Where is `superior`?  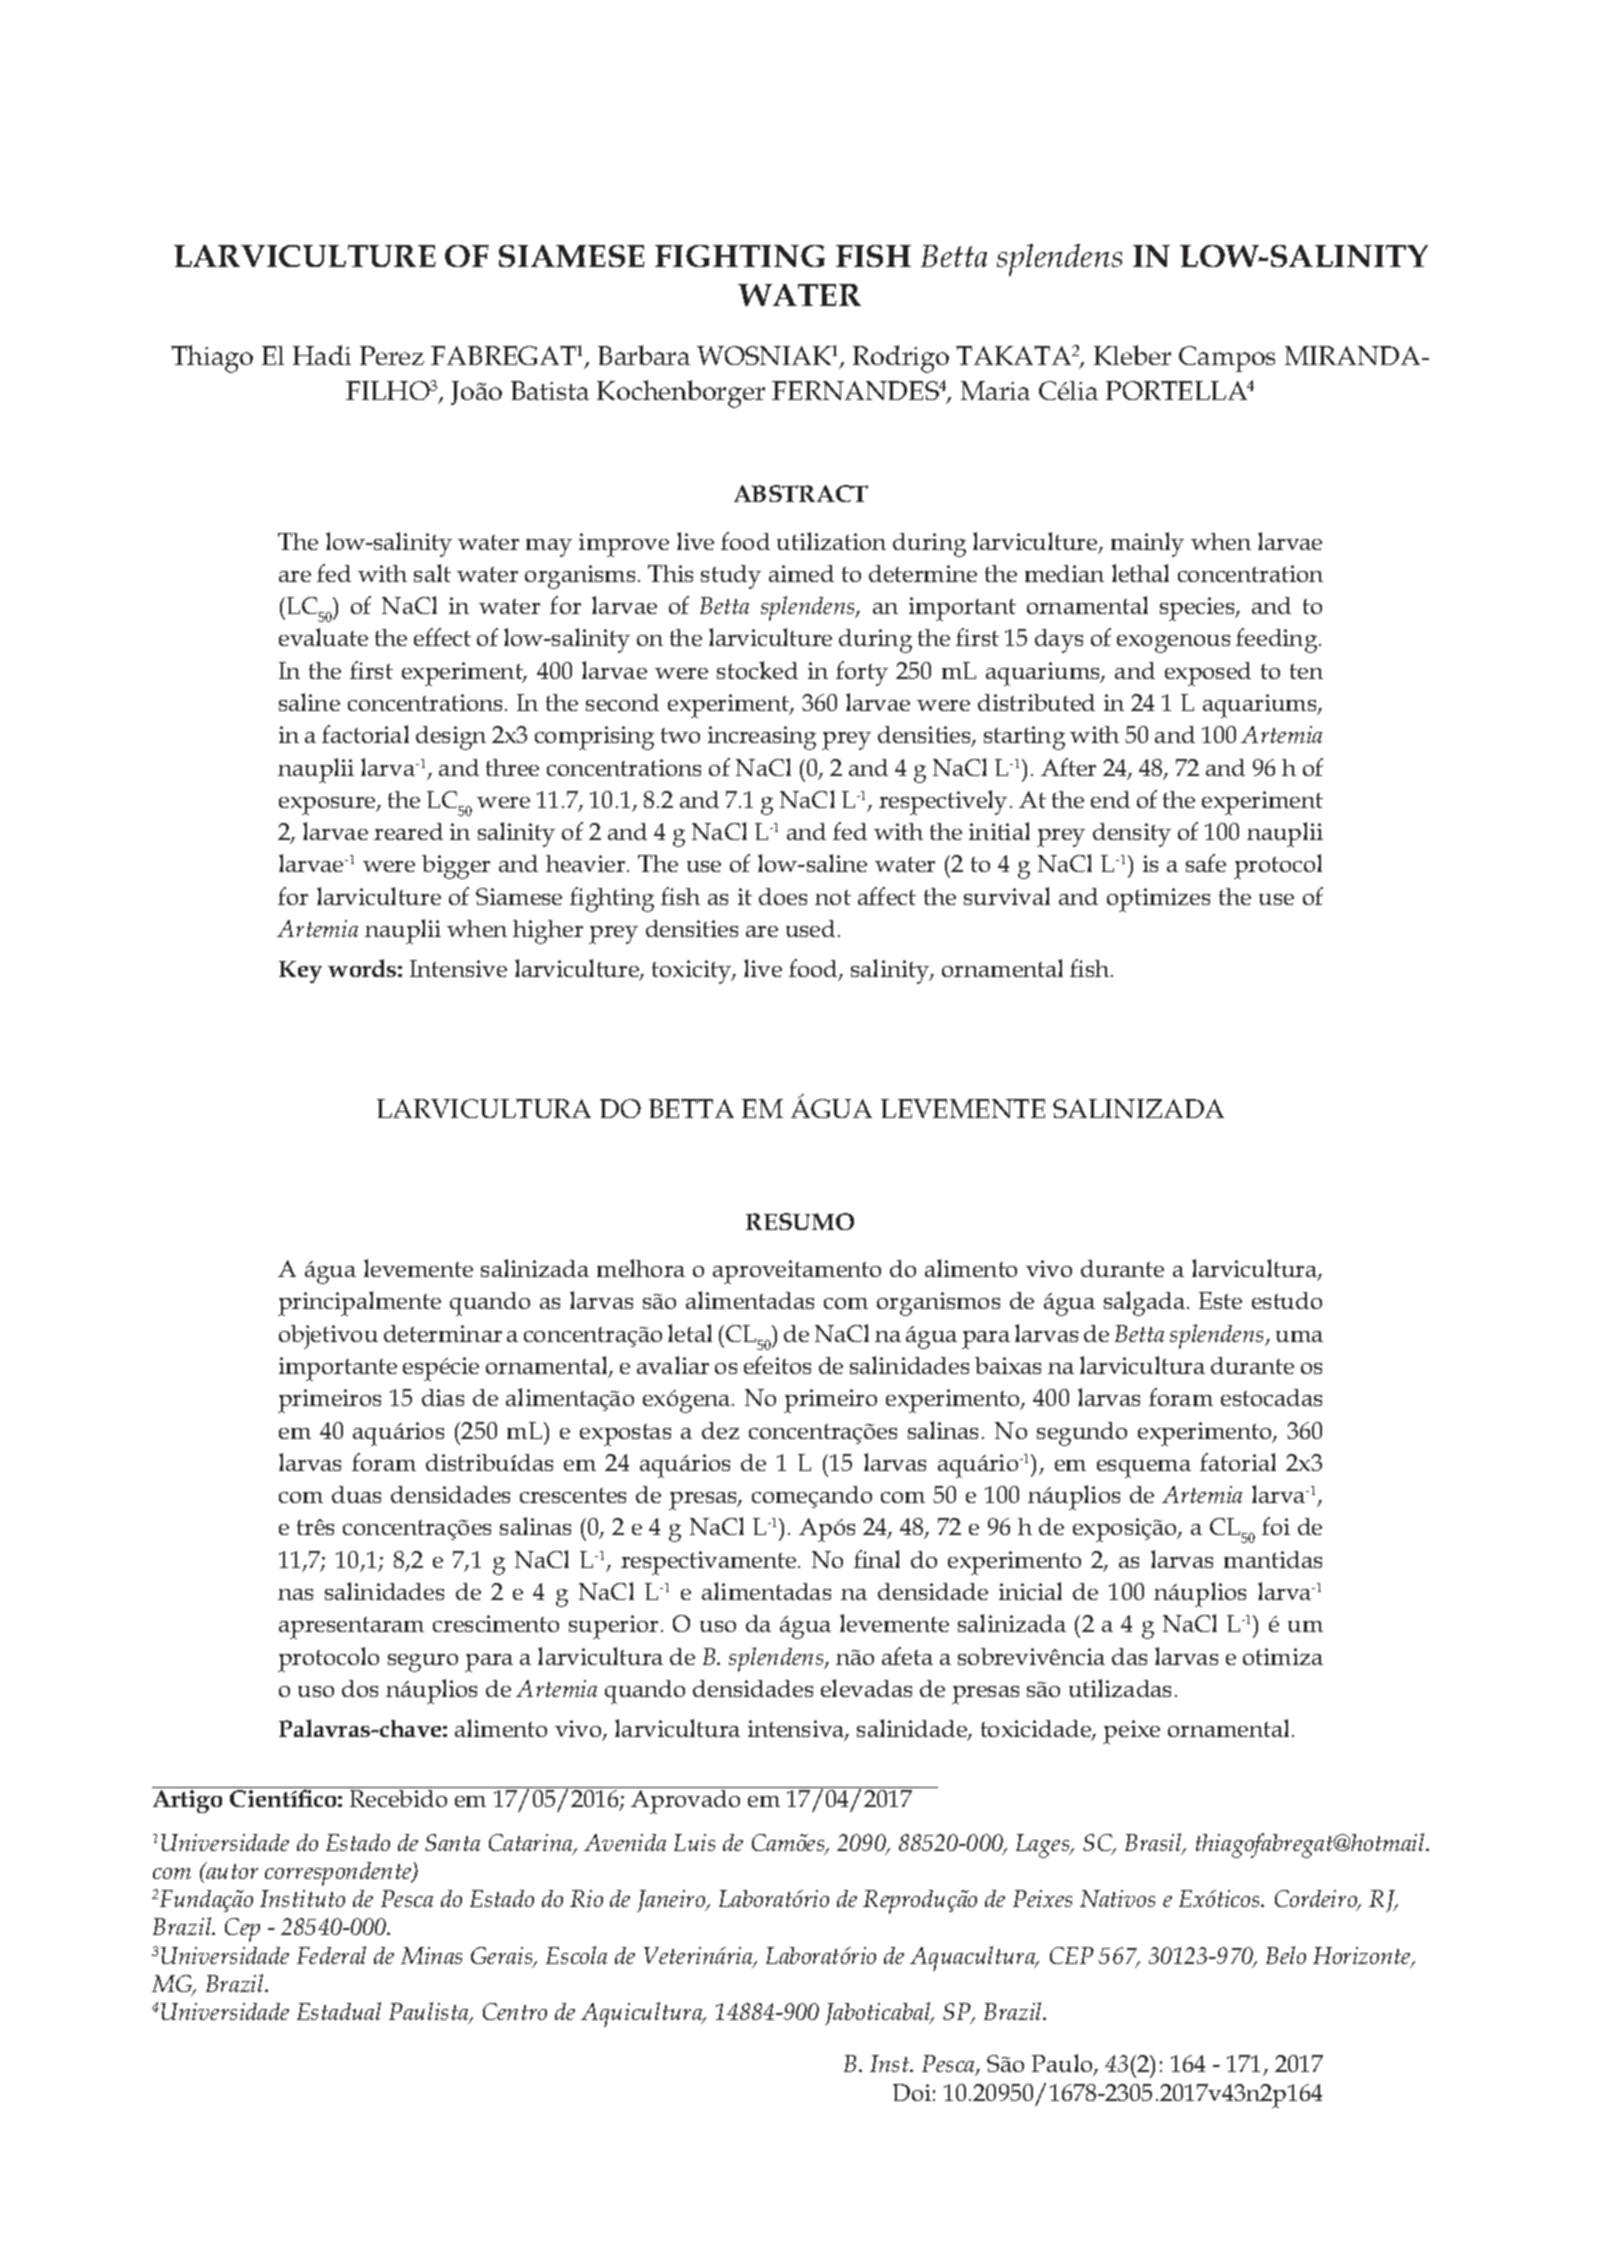 superior is located at coordinates (613, 1627).
